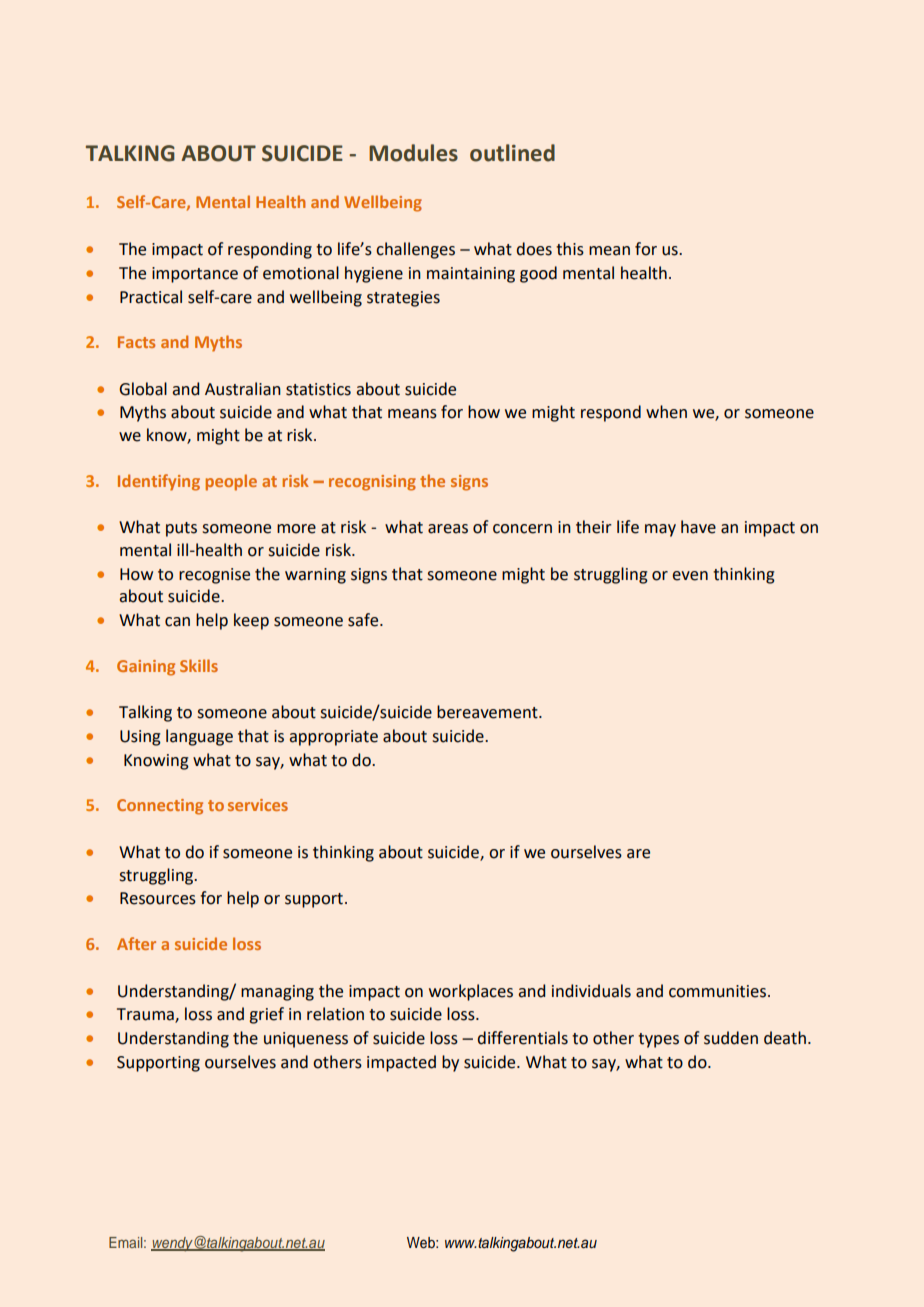 The image size is (924, 1307). Describe the element at coordinates (266, 1015) in the screenshot. I see `grief` at that location.
